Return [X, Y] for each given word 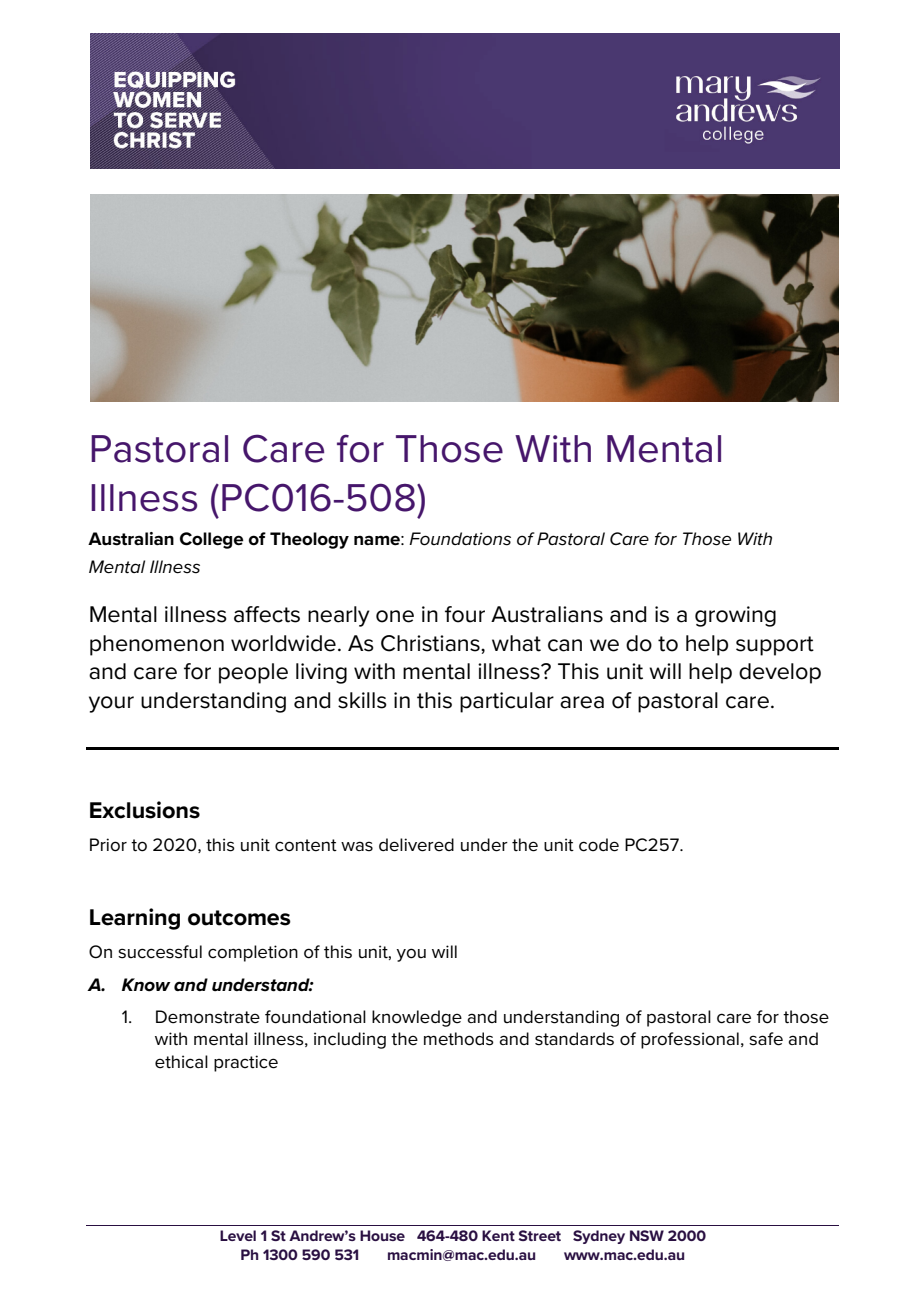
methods [459, 1039]
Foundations [460, 539]
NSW [647, 1235]
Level [238, 1235]
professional [690, 1040]
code [599, 845]
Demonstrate [208, 1017]
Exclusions [145, 810]
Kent [498, 1235]
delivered [416, 845]
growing [735, 616]
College [212, 540]
